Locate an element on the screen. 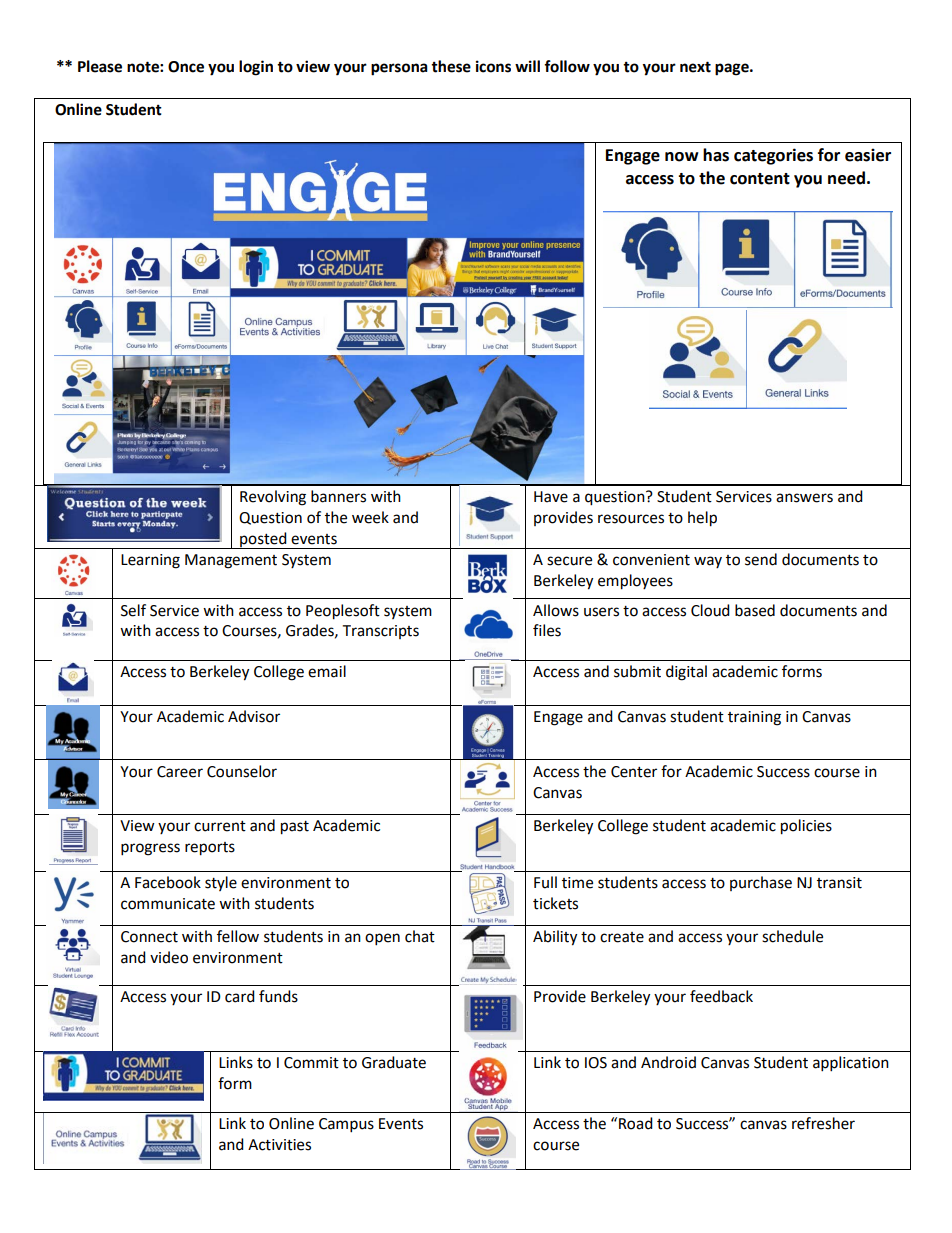  Have is located at coordinates (551, 497).
